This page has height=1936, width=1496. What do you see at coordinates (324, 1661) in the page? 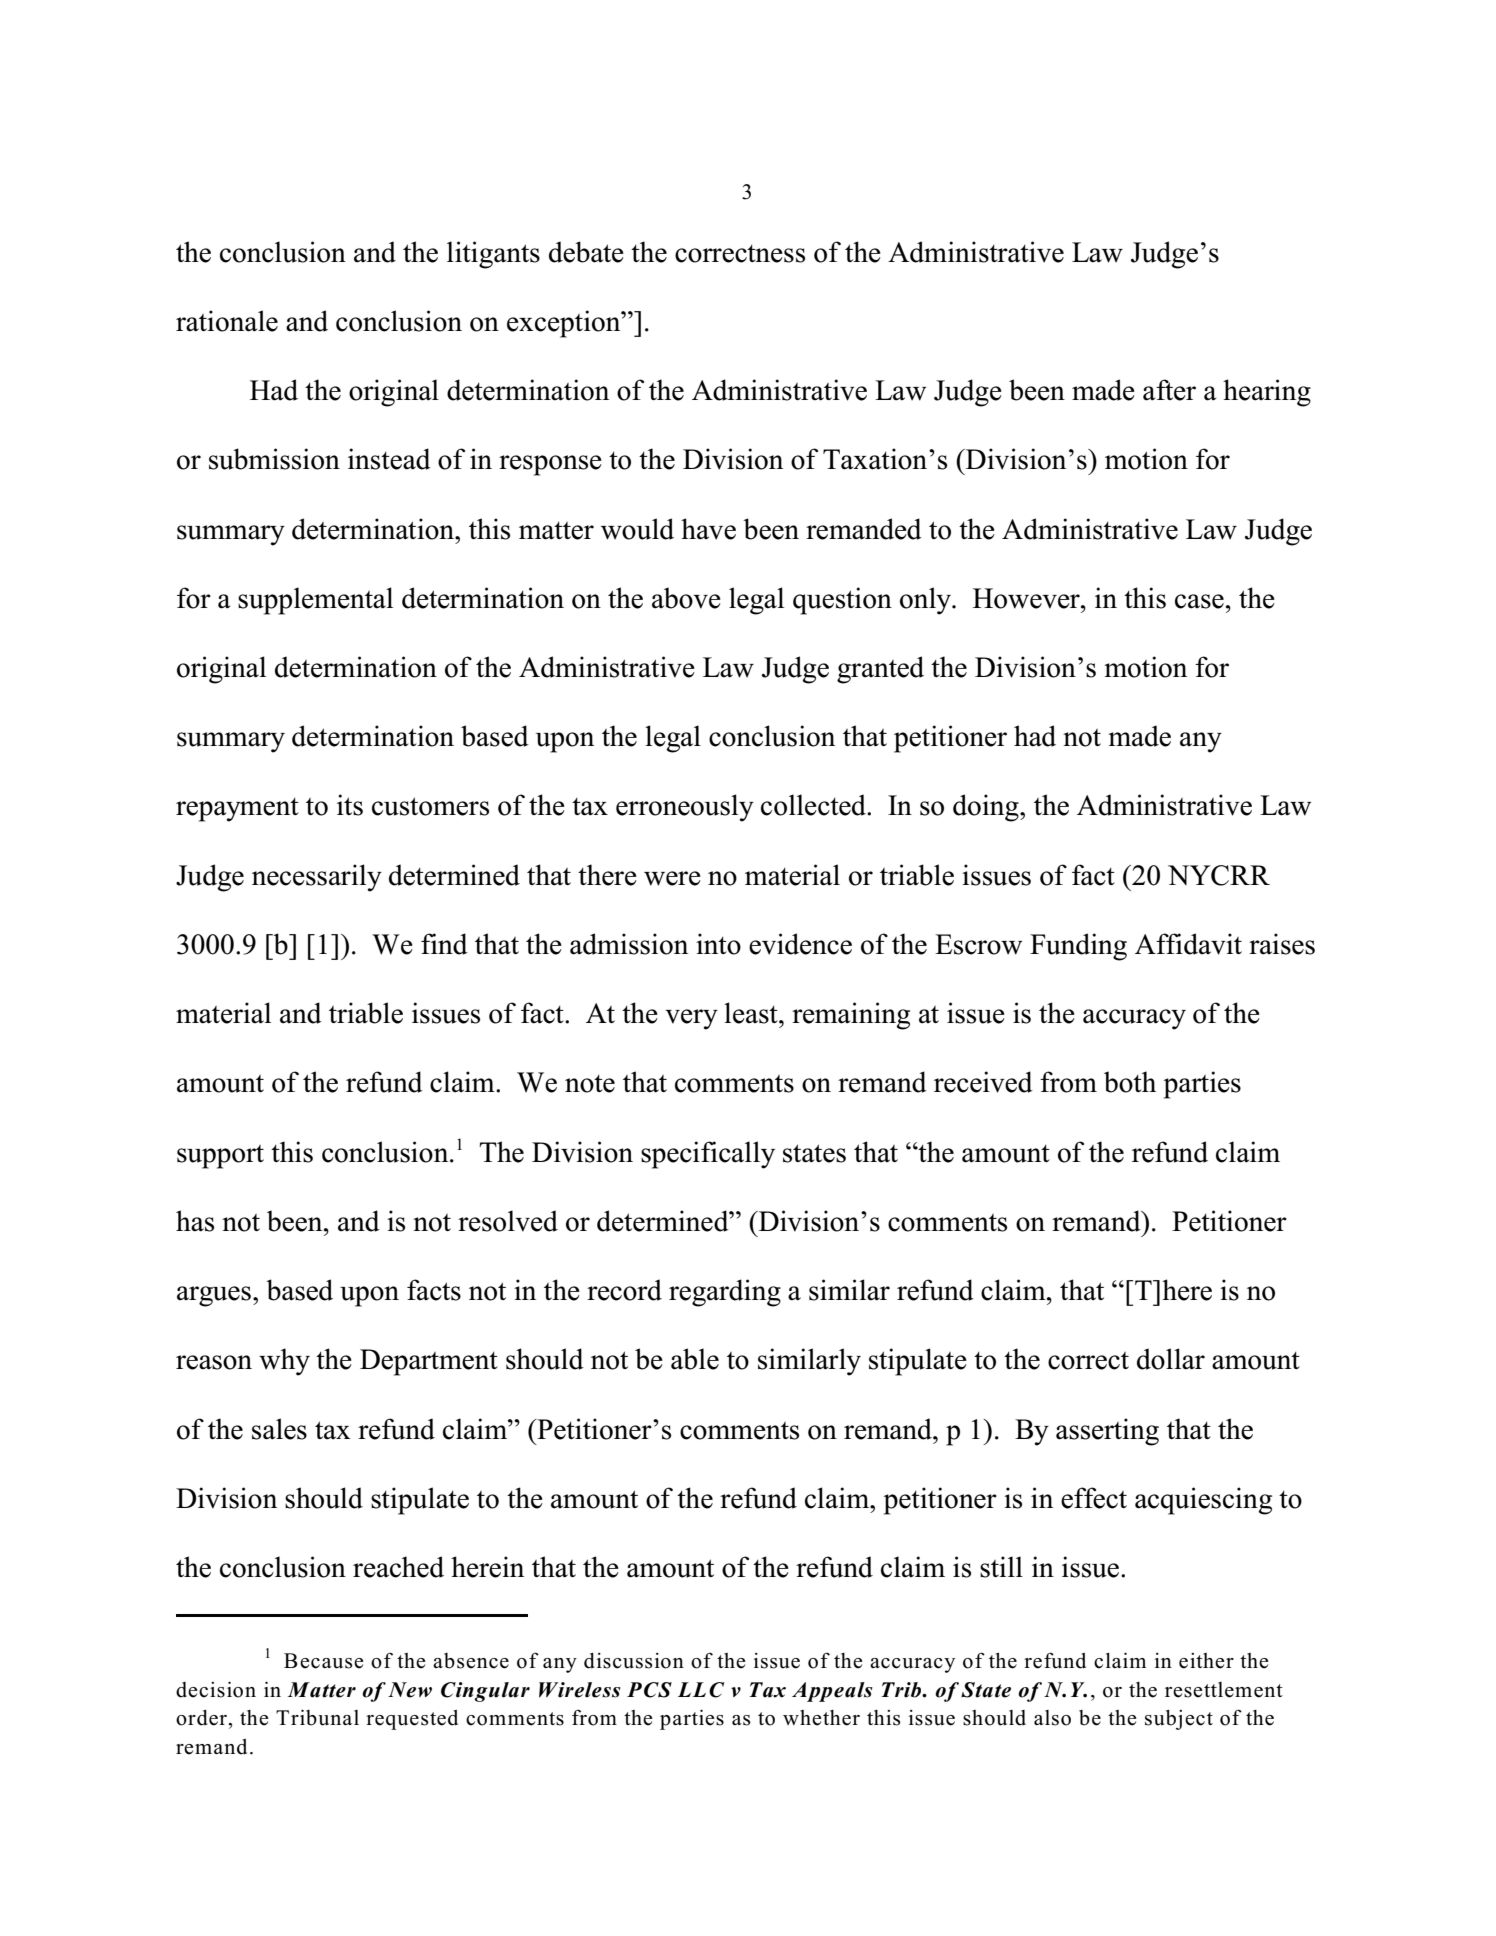
I see `Because` at bounding box center [324, 1661].
